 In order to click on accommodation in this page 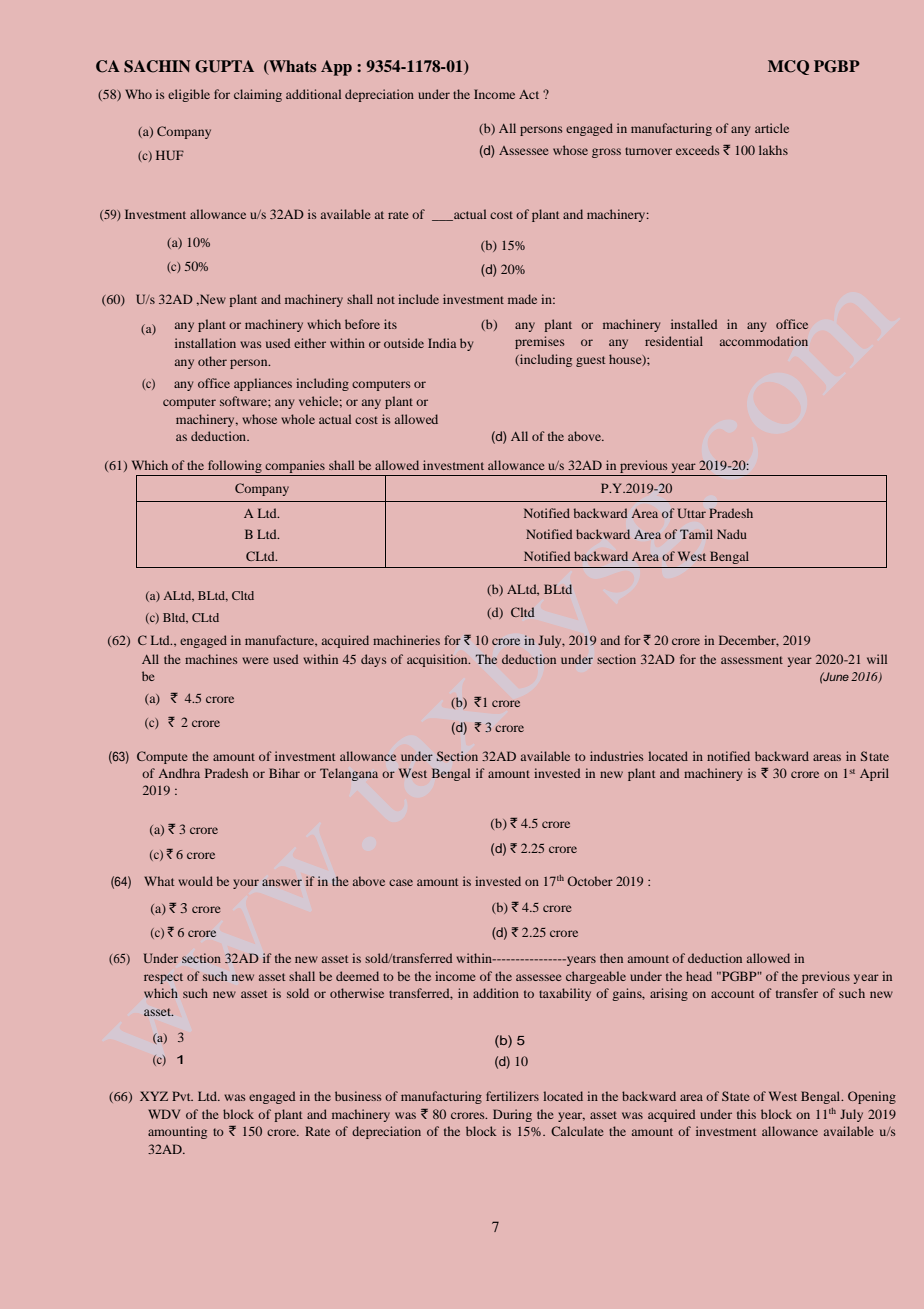, I will do `click(764, 341)`.
